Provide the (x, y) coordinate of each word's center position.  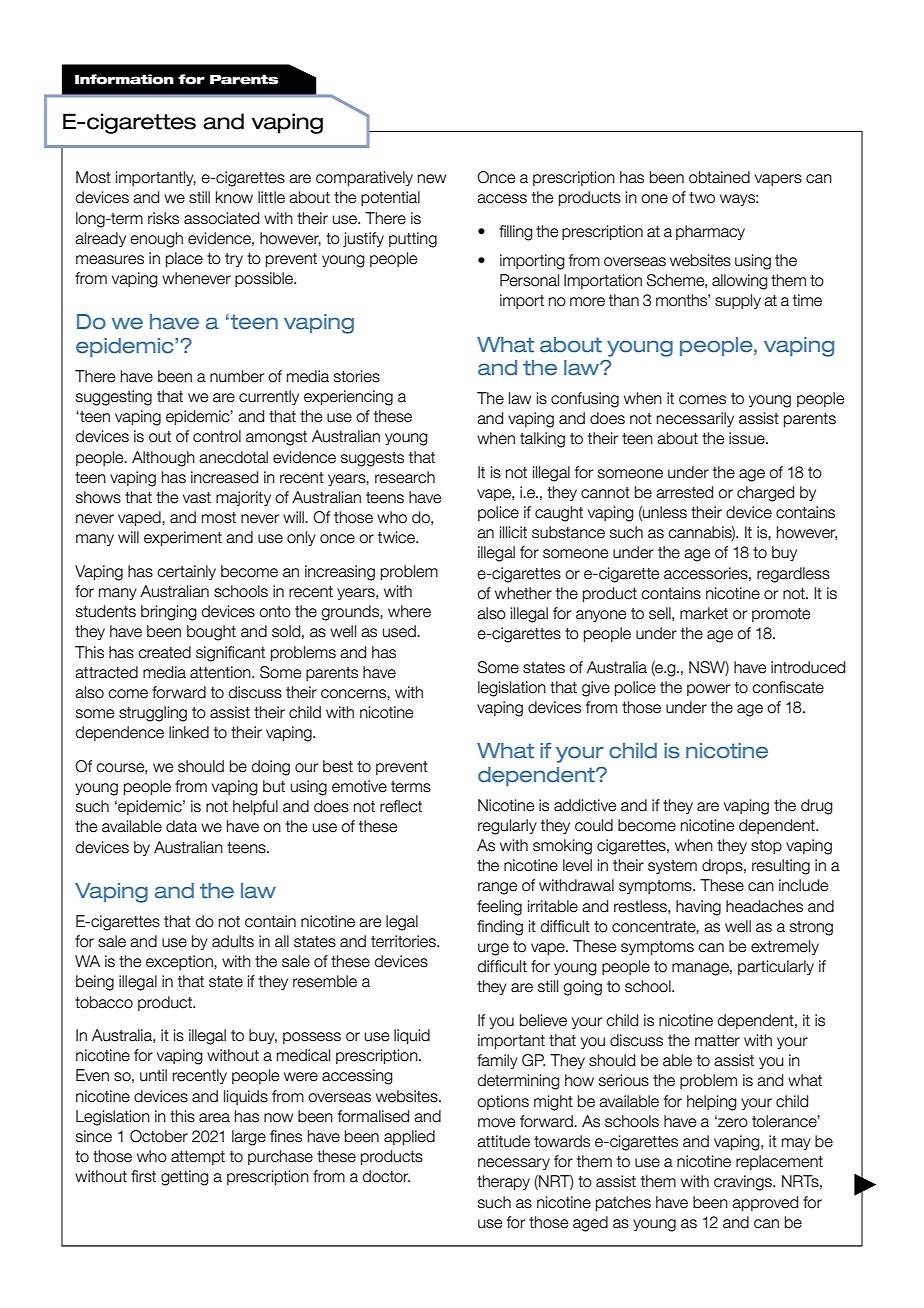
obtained (719, 177)
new (432, 179)
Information (124, 79)
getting (185, 1178)
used (400, 631)
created (164, 652)
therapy (503, 1182)
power (708, 690)
